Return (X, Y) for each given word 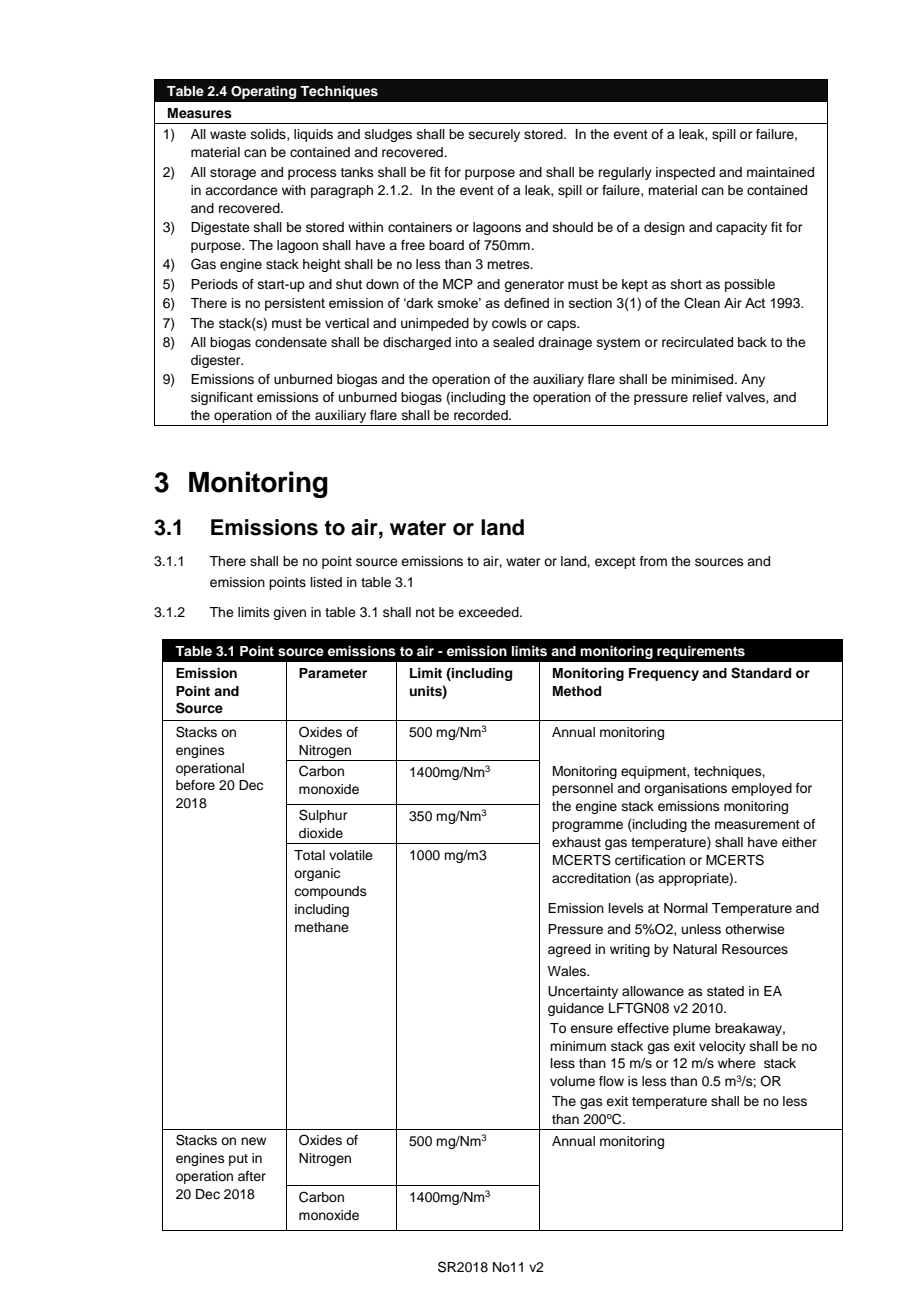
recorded (482, 415)
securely (494, 135)
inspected (685, 173)
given (289, 613)
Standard (761, 673)
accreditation (591, 878)
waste (228, 134)
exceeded (489, 612)
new (253, 1141)
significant (222, 398)
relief (707, 397)
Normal (686, 908)
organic (317, 874)
